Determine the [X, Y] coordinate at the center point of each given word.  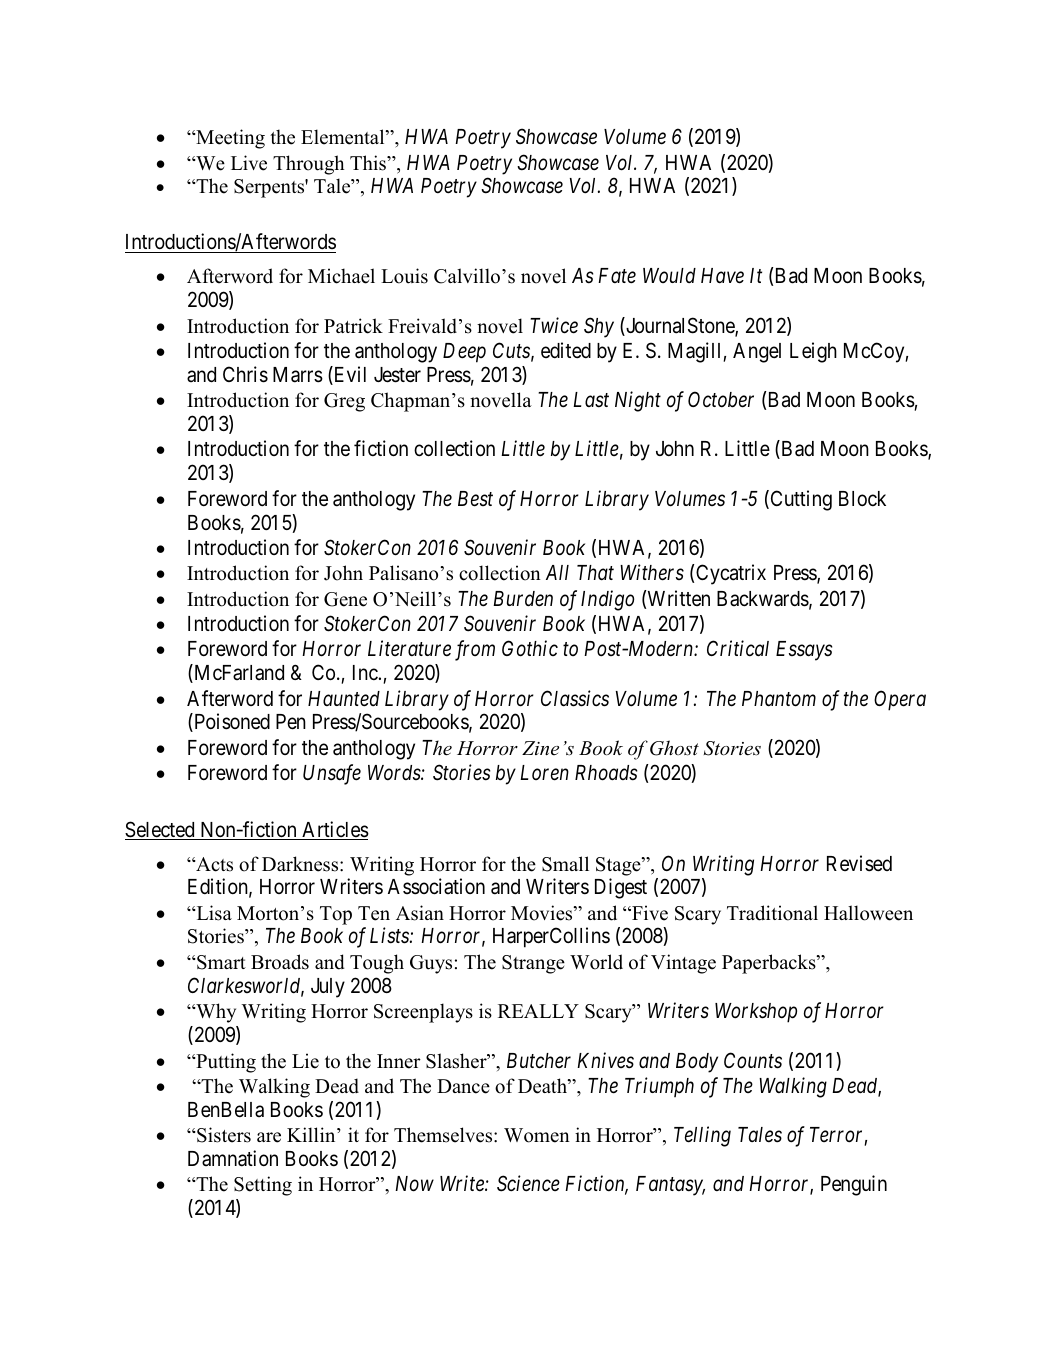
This [369, 163]
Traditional [772, 913]
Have [722, 276]
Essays [804, 651]
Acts [213, 864]
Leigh [813, 352]
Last [591, 400]
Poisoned [231, 722]
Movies [543, 913]
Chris [245, 374]
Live [249, 163]
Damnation [233, 1158]
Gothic [530, 648]
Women [537, 1135]
